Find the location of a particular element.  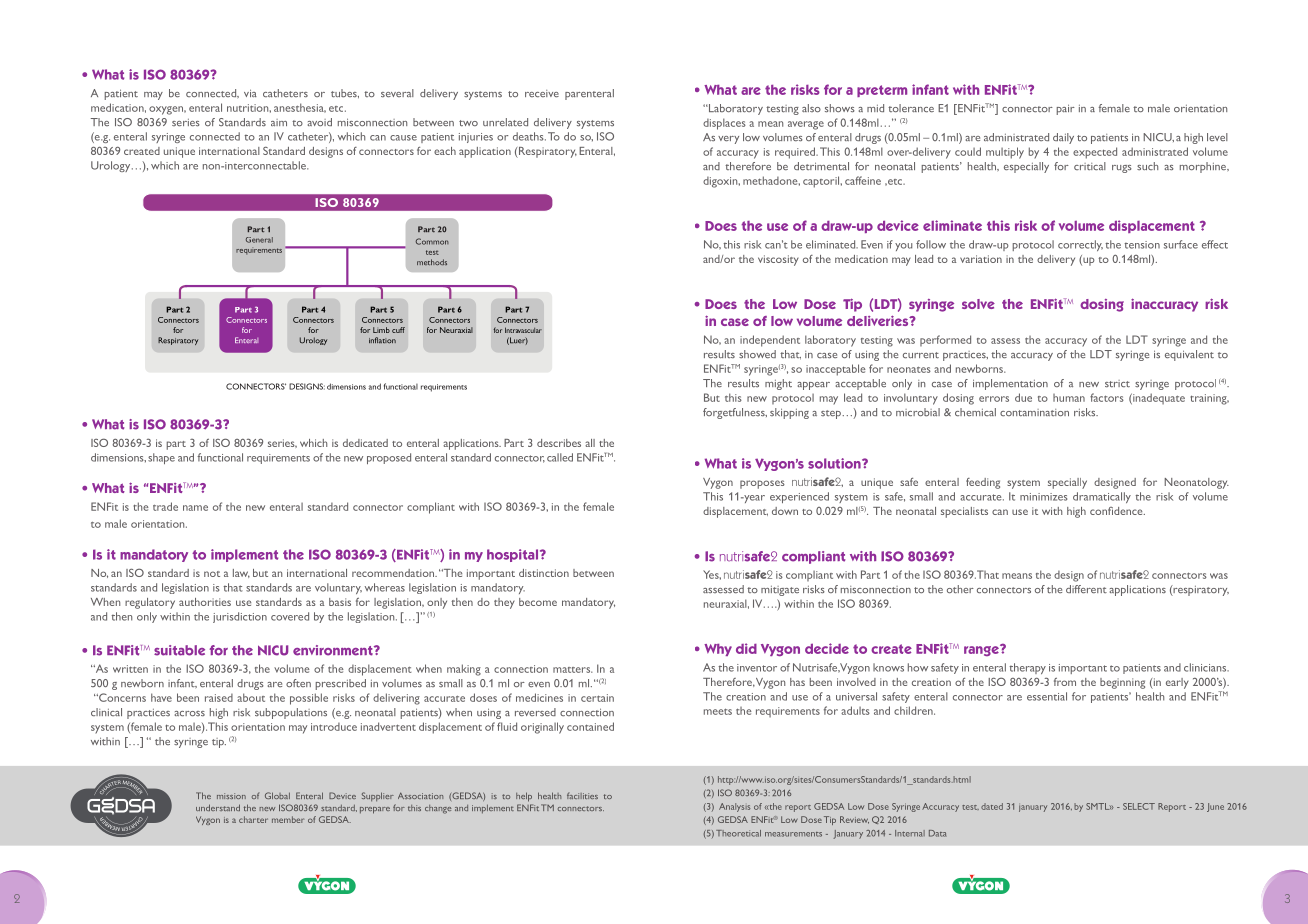

equivalent is located at coordinates (1189, 355).
